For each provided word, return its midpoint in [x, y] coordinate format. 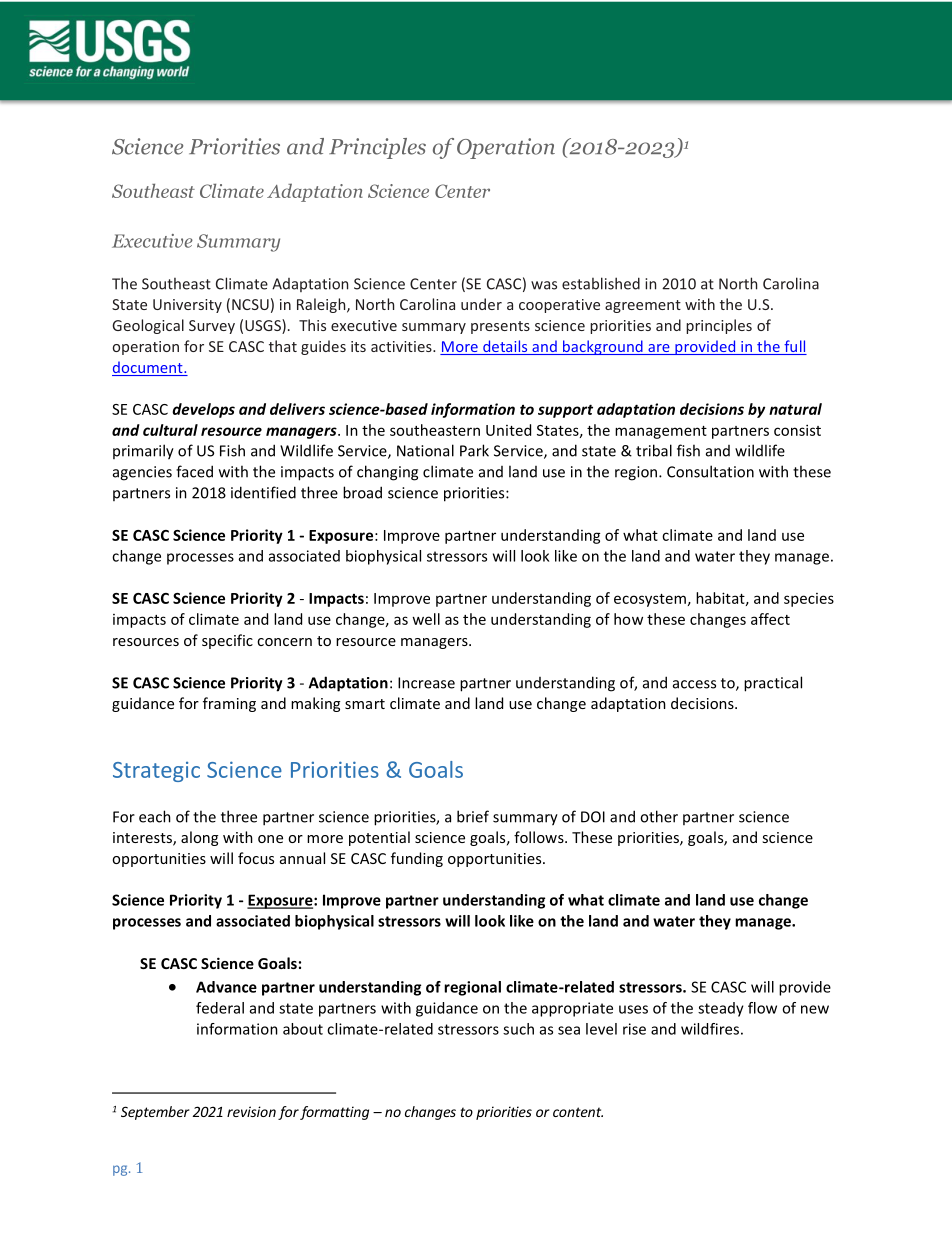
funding [417, 859]
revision [251, 1111]
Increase [426, 683]
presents [500, 327]
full [794, 347]
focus [256, 858]
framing [229, 704]
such [518, 1029]
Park [474, 450]
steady [721, 1009]
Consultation [710, 471]
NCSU [250, 304]
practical [773, 684]
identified [263, 492]
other [659, 816]
